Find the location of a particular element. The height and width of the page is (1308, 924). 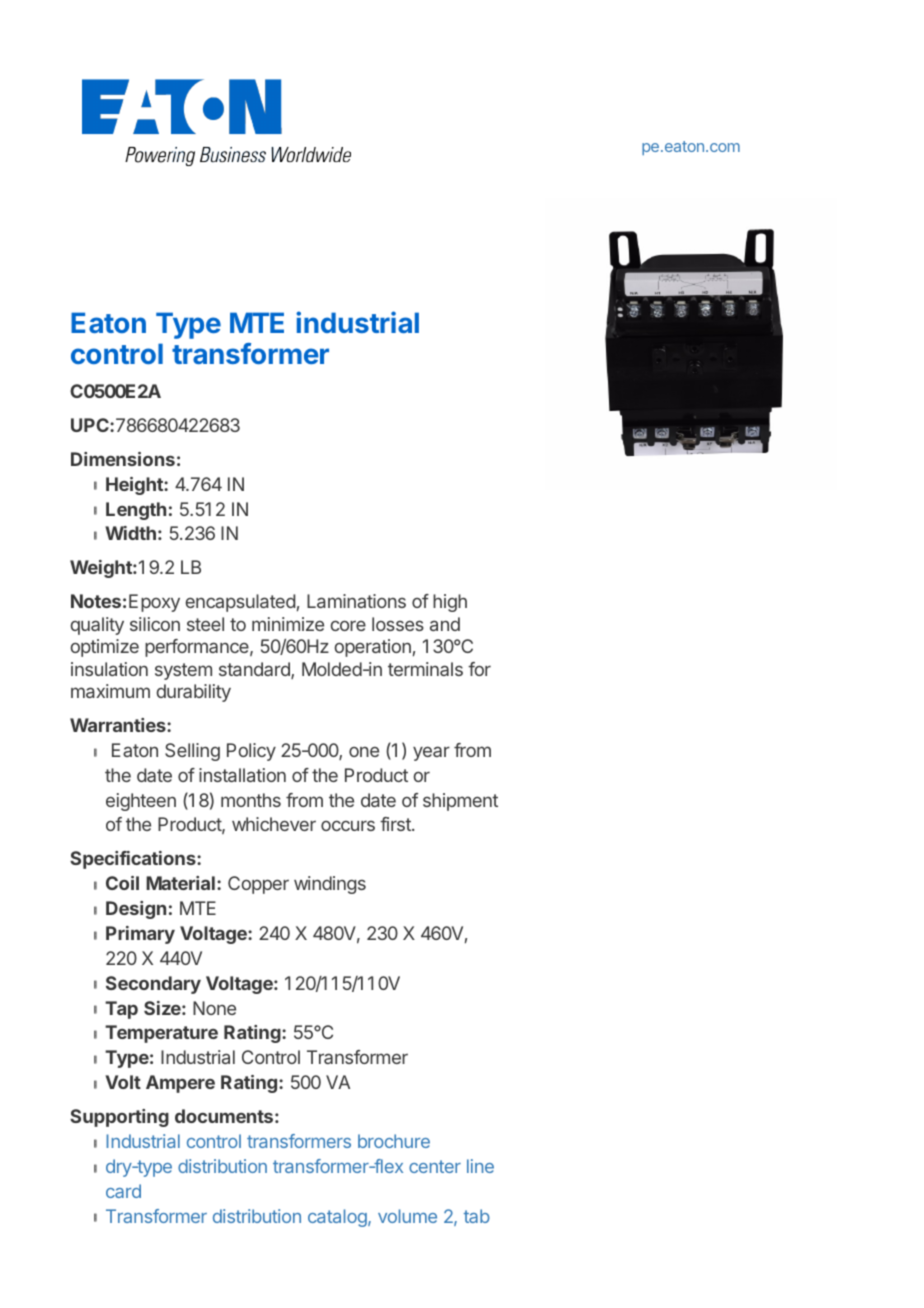

high is located at coordinates (450, 603).
